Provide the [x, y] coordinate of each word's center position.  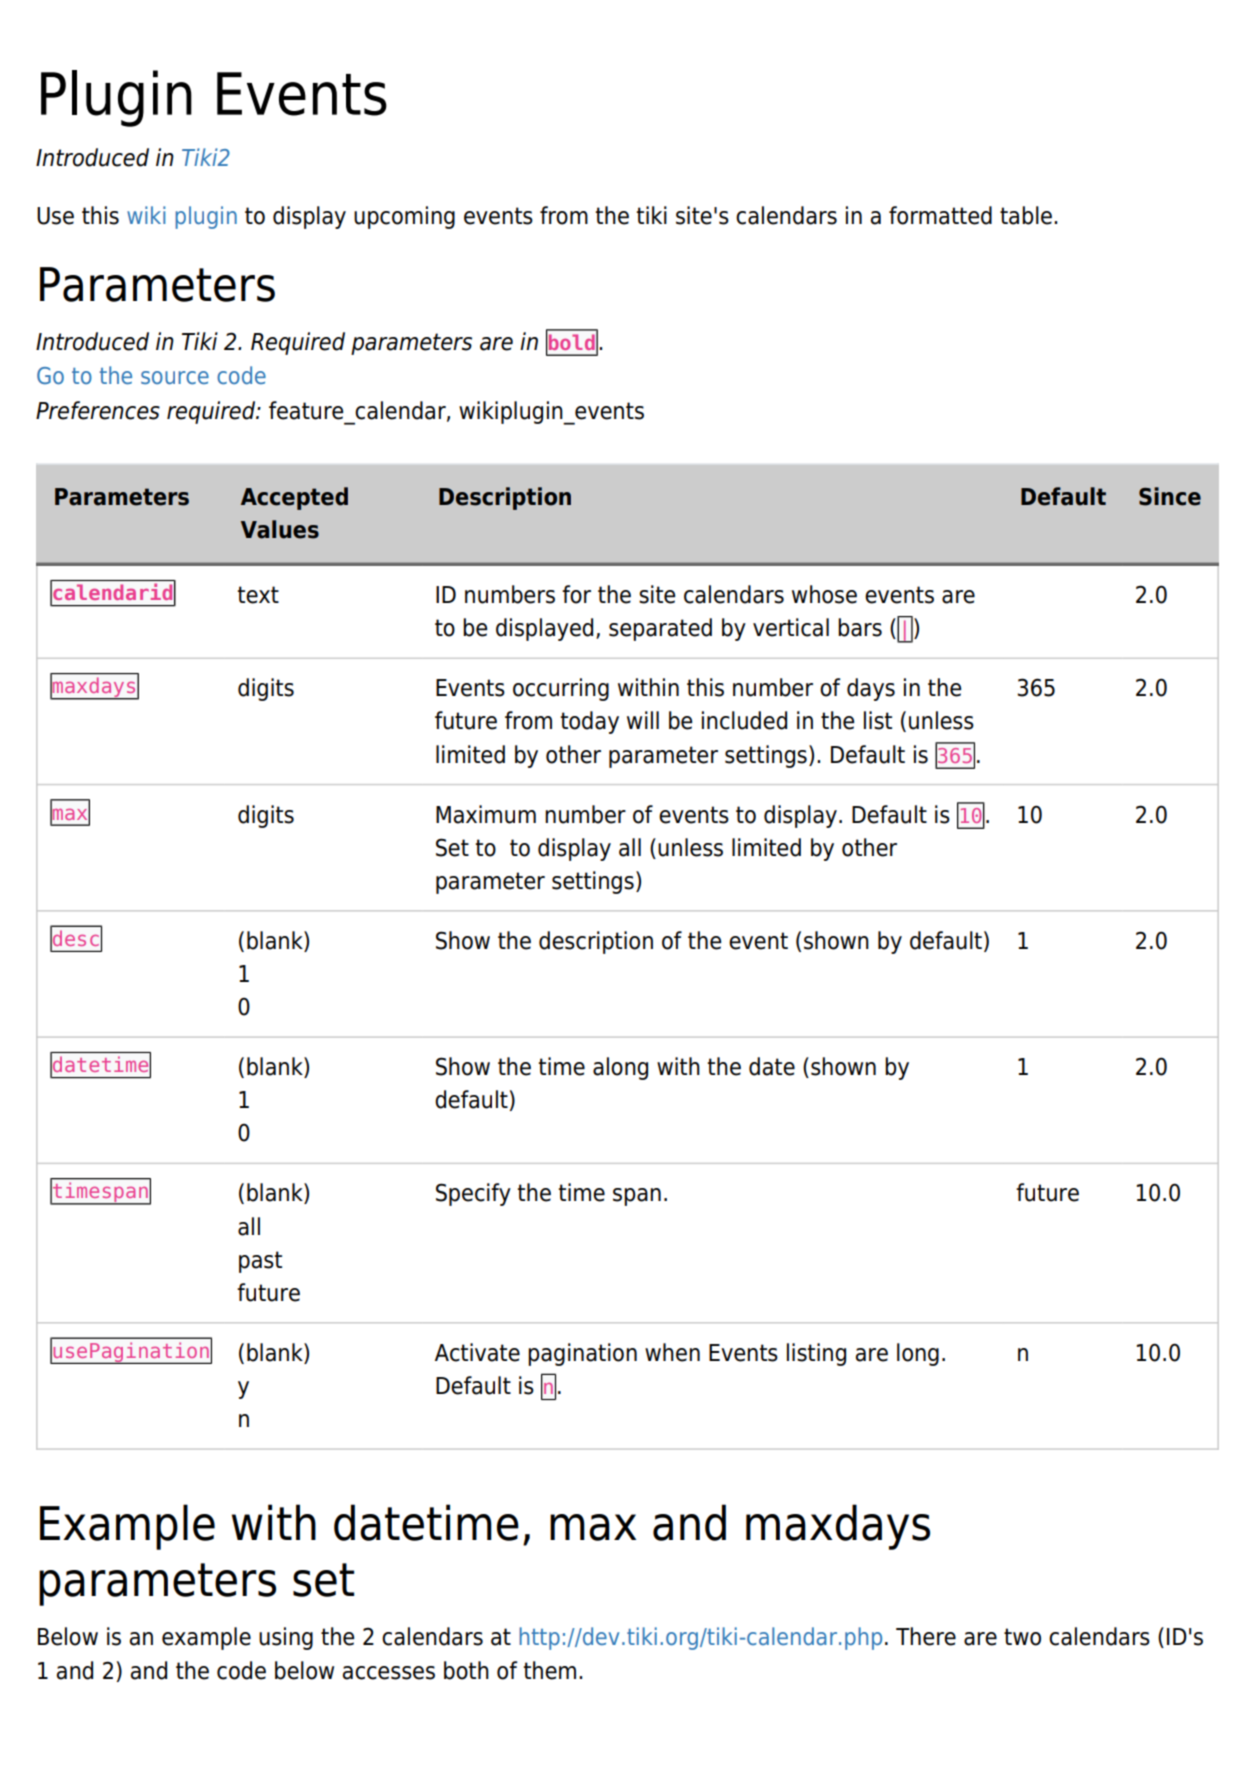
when [672, 1352]
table [1026, 215]
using [286, 1638]
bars [860, 627]
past [260, 1262]
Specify [473, 1194]
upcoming [404, 217]
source [175, 377]
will [643, 720]
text [258, 595]
